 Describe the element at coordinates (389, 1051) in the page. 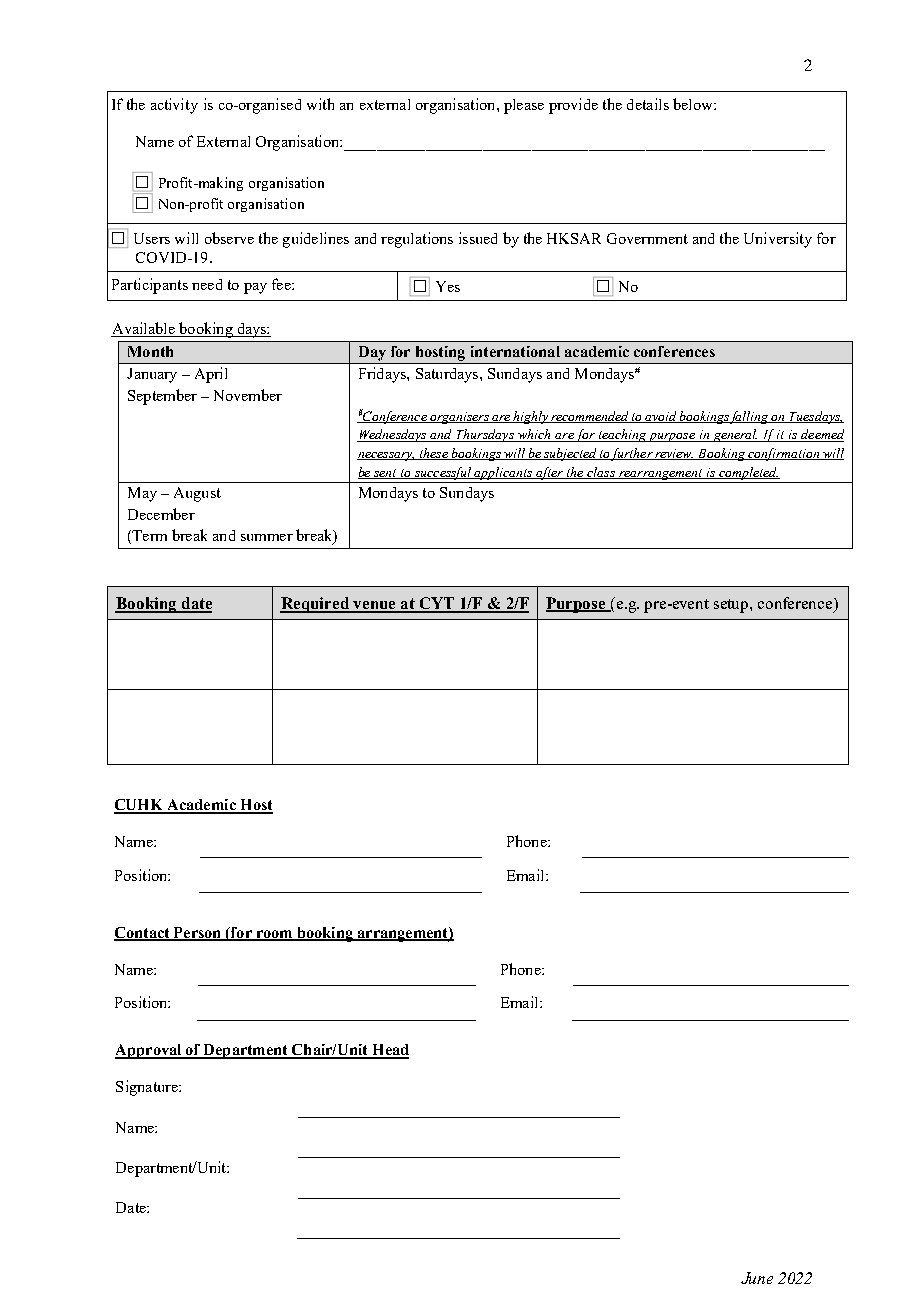

I see `Head` at that location.
